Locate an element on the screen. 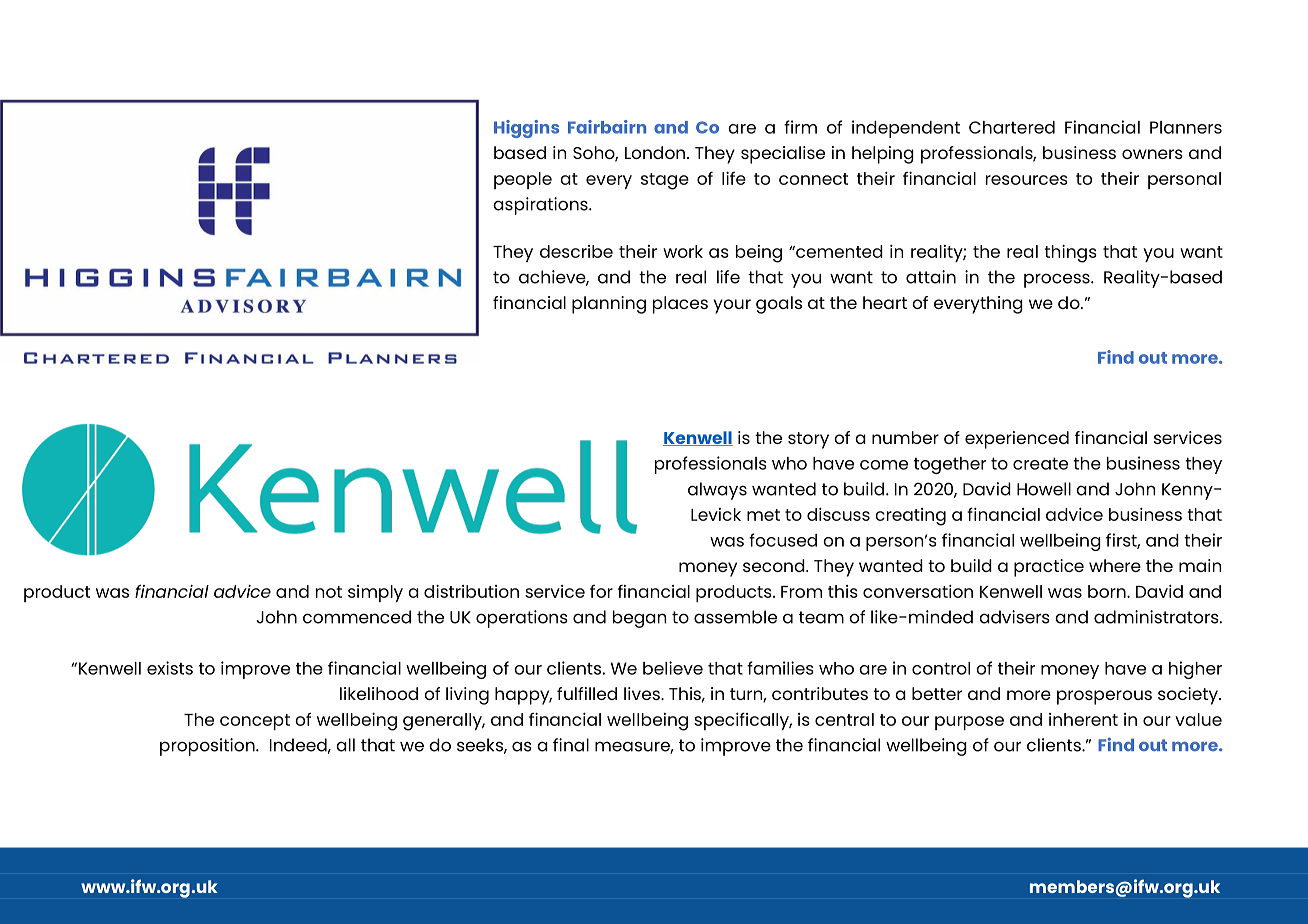  inherent is located at coordinates (1083, 719).
